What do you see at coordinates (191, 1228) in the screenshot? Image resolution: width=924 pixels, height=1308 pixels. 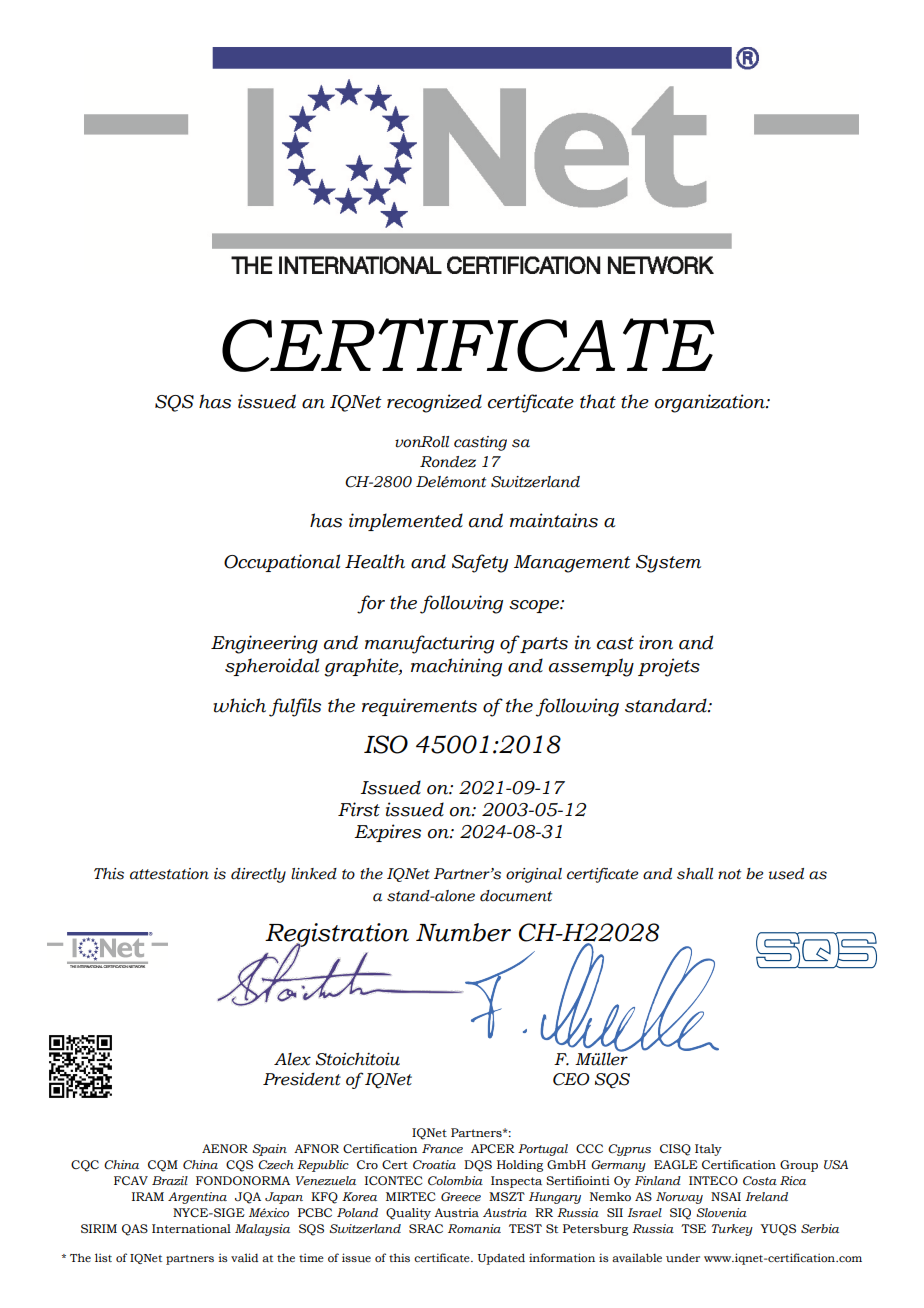 I see `International` at bounding box center [191, 1228].
